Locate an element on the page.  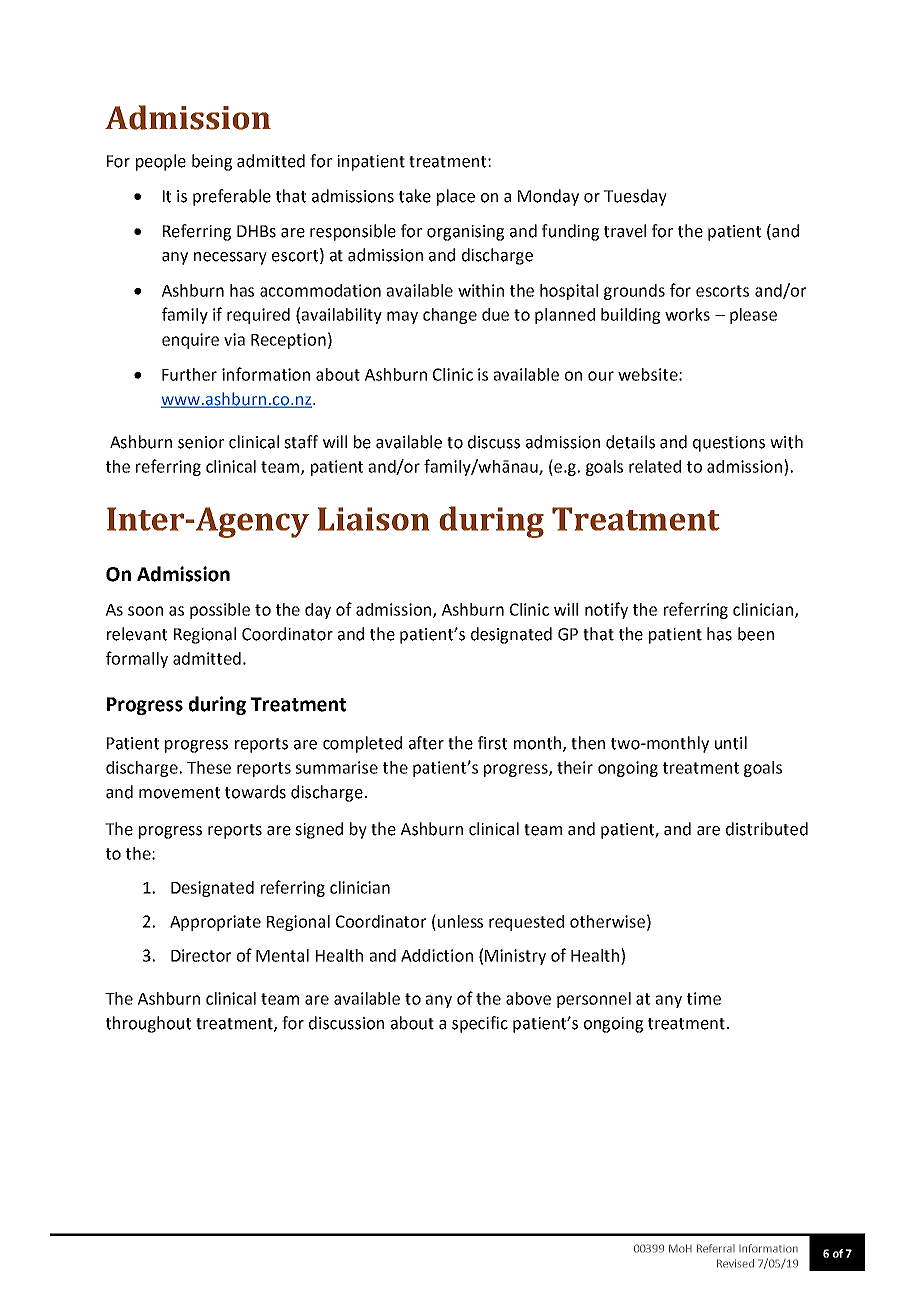
otherwise is located at coordinates (607, 921).
